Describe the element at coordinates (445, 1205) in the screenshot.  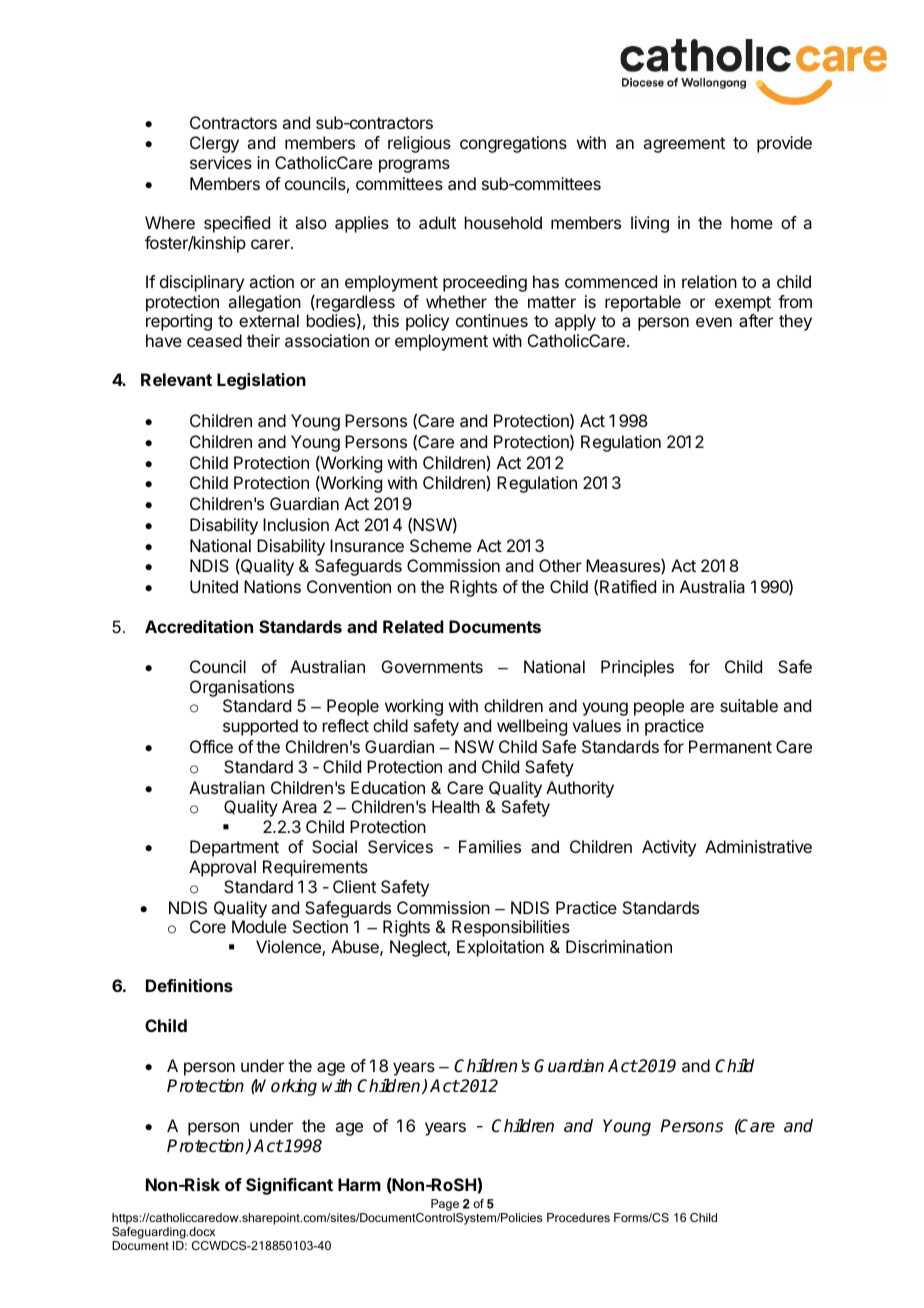
I see `Page` at that location.
